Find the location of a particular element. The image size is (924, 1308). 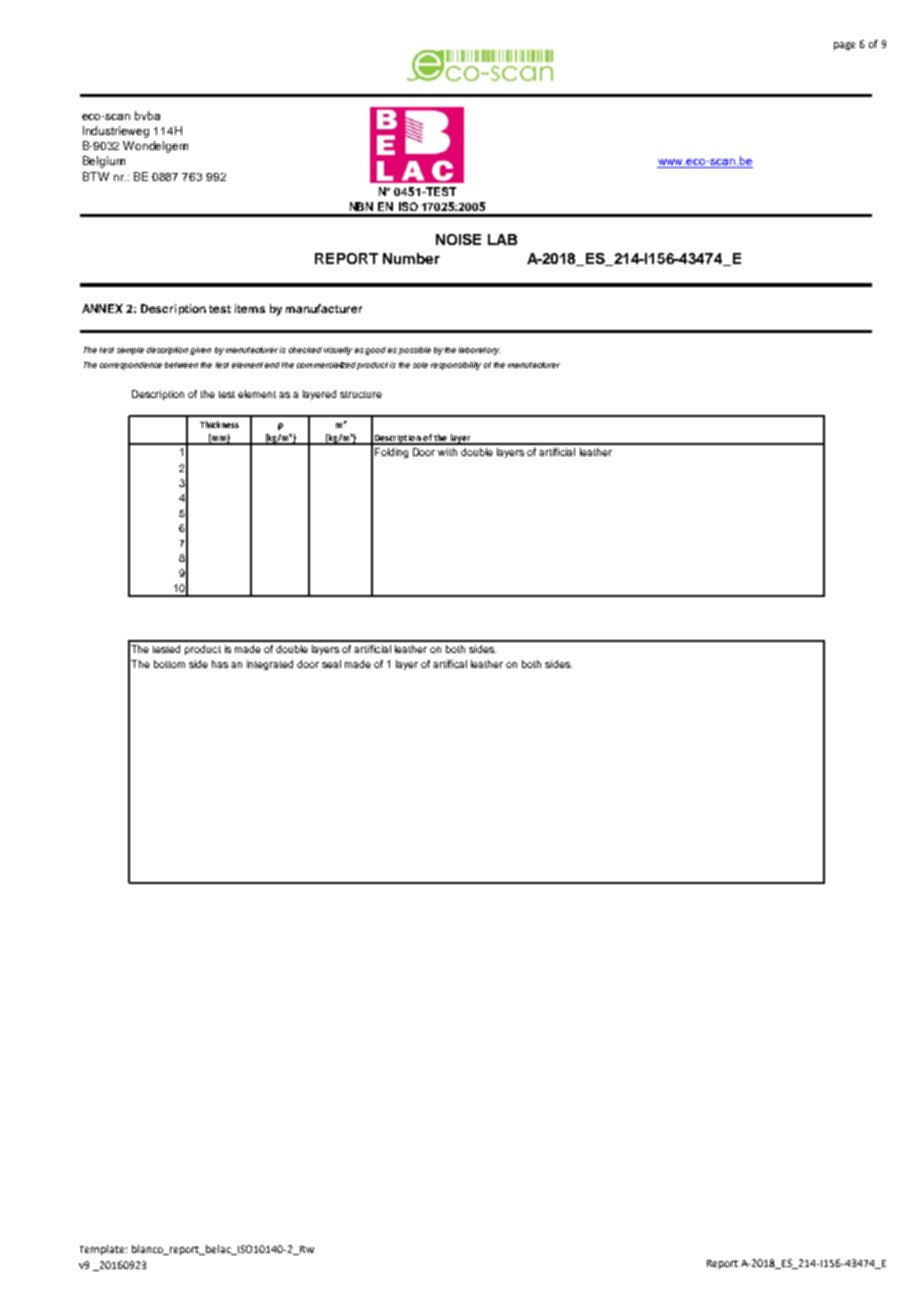

page is located at coordinates (844, 46).
